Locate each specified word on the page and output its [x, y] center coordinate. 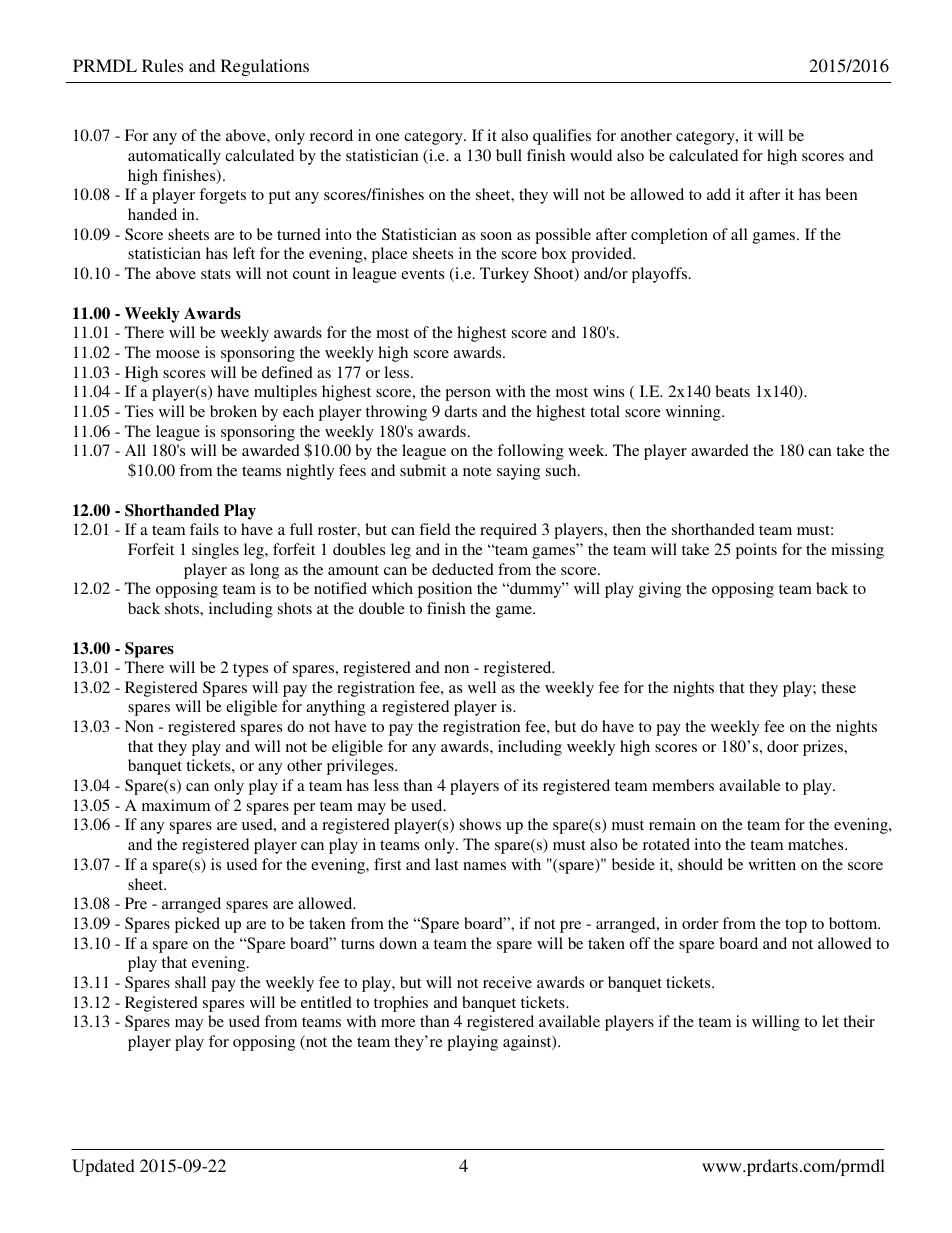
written [772, 864]
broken [233, 411]
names [484, 866]
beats [732, 391]
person [468, 395]
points [756, 551]
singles [215, 551]
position [445, 590]
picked [197, 925]
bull [509, 155]
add [719, 194]
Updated [103, 1167]
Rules [162, 65]
